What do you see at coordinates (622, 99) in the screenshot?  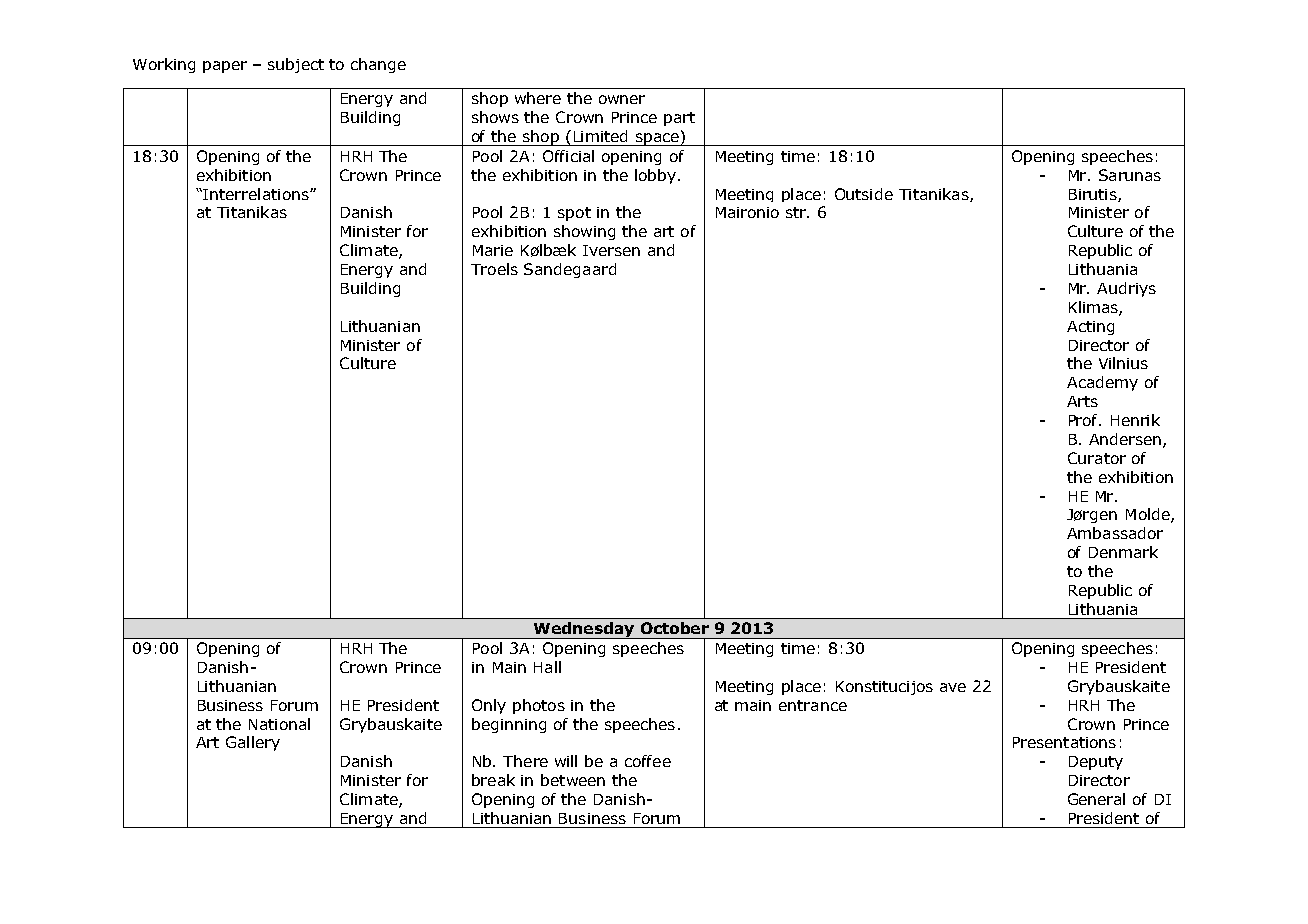 I see `owner` at bounding box center [622, 99].
